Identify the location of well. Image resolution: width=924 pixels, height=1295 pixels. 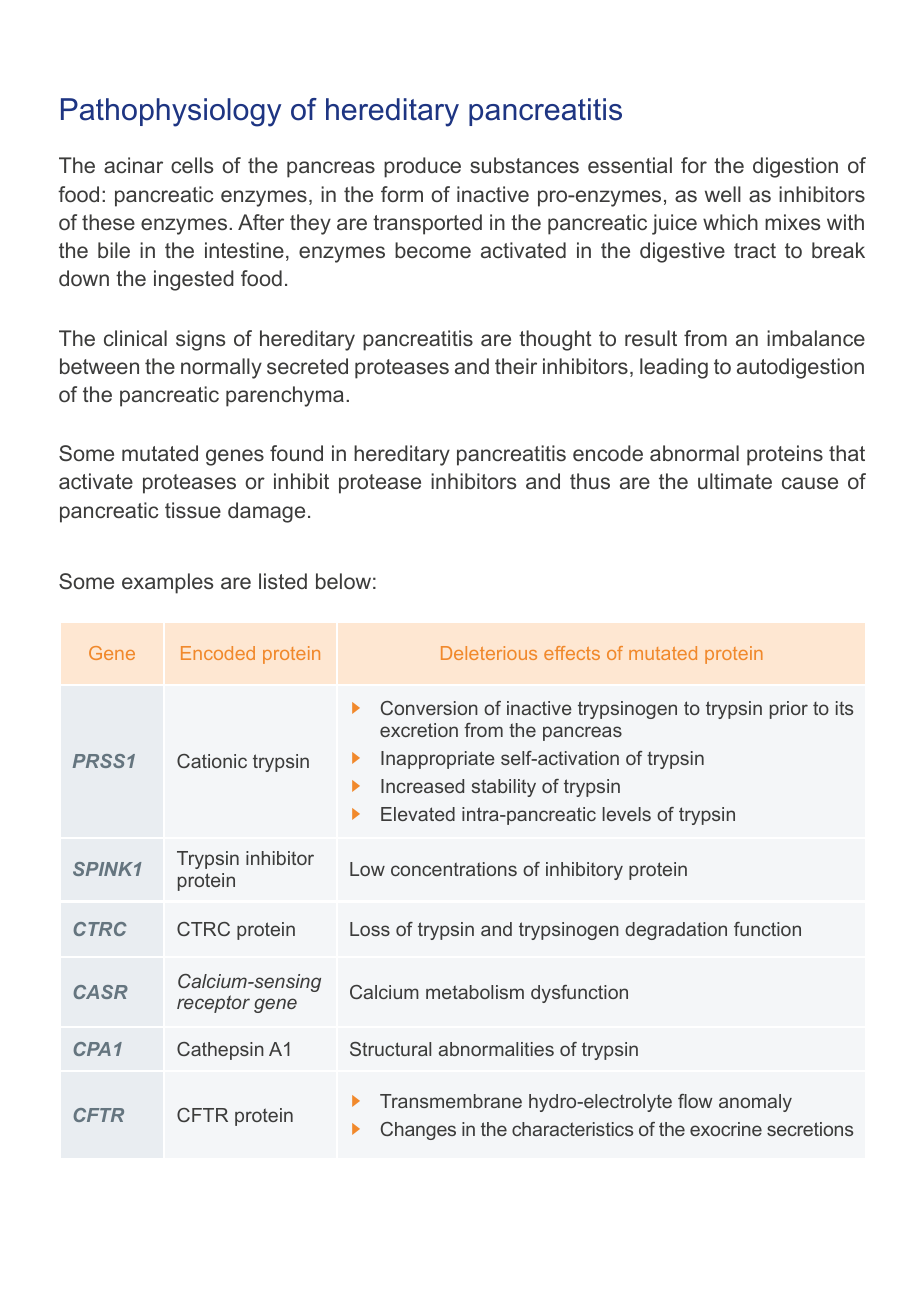
(723, 194).
